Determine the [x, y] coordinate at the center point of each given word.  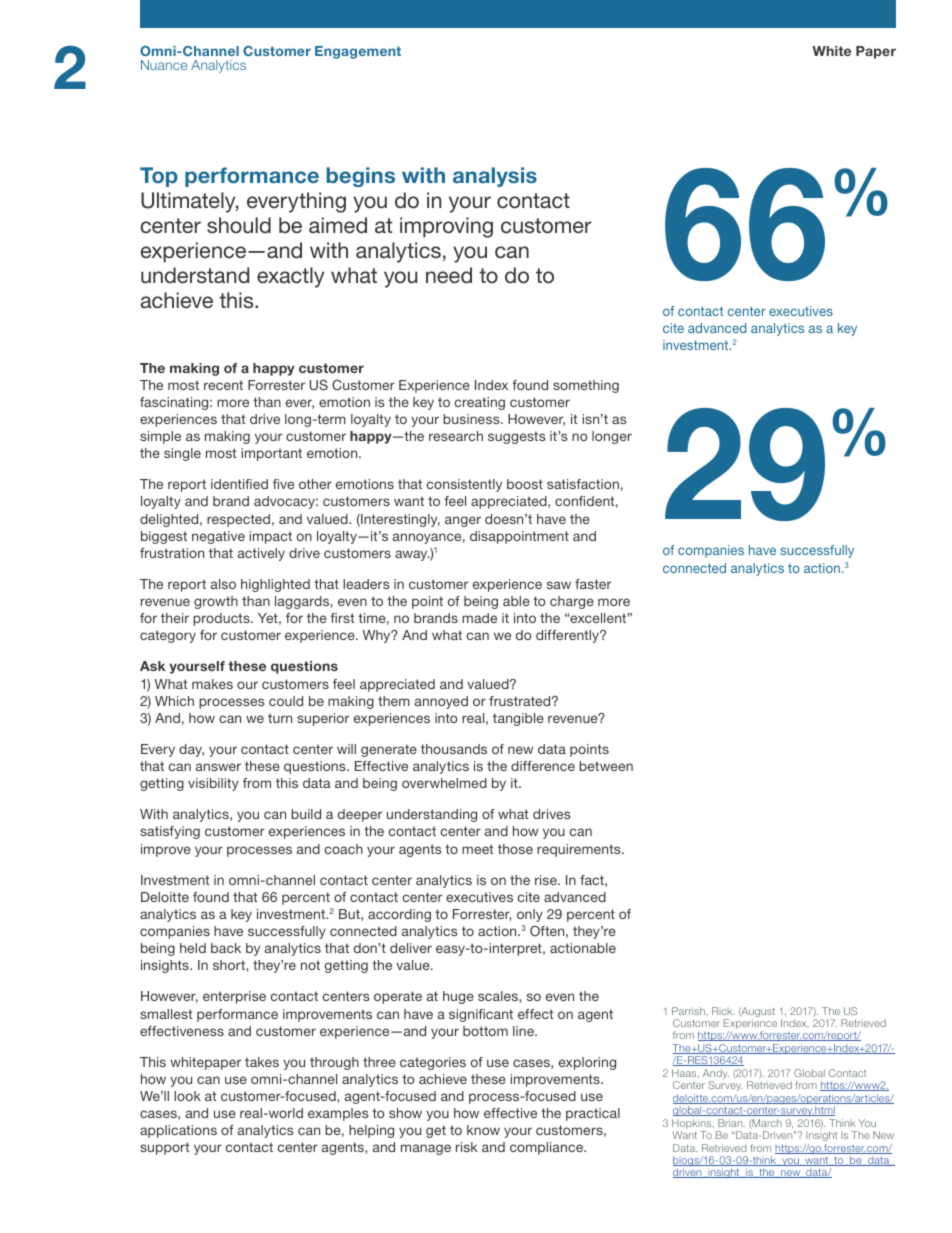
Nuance [164, 65]
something [586, 386]
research [456, 436]
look [187, 1096]
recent [223, 385]
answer [218, 767]
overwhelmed [444, 783]
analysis [495, 177]
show [405, 1113]
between [606, 766]
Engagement [358, 52]
